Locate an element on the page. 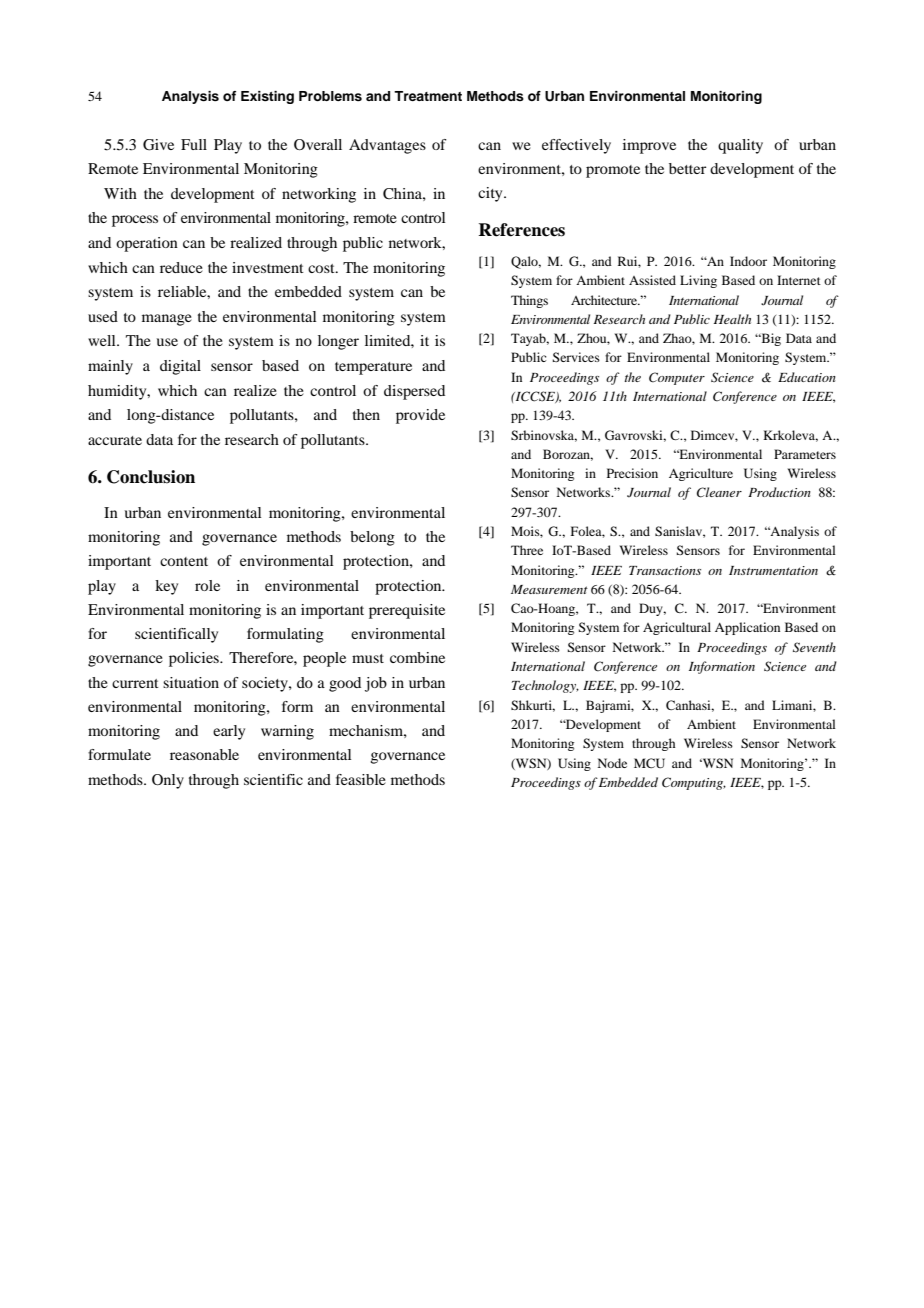 The image size is (924, 1308). MCU is located at coordinates (649, 763).
